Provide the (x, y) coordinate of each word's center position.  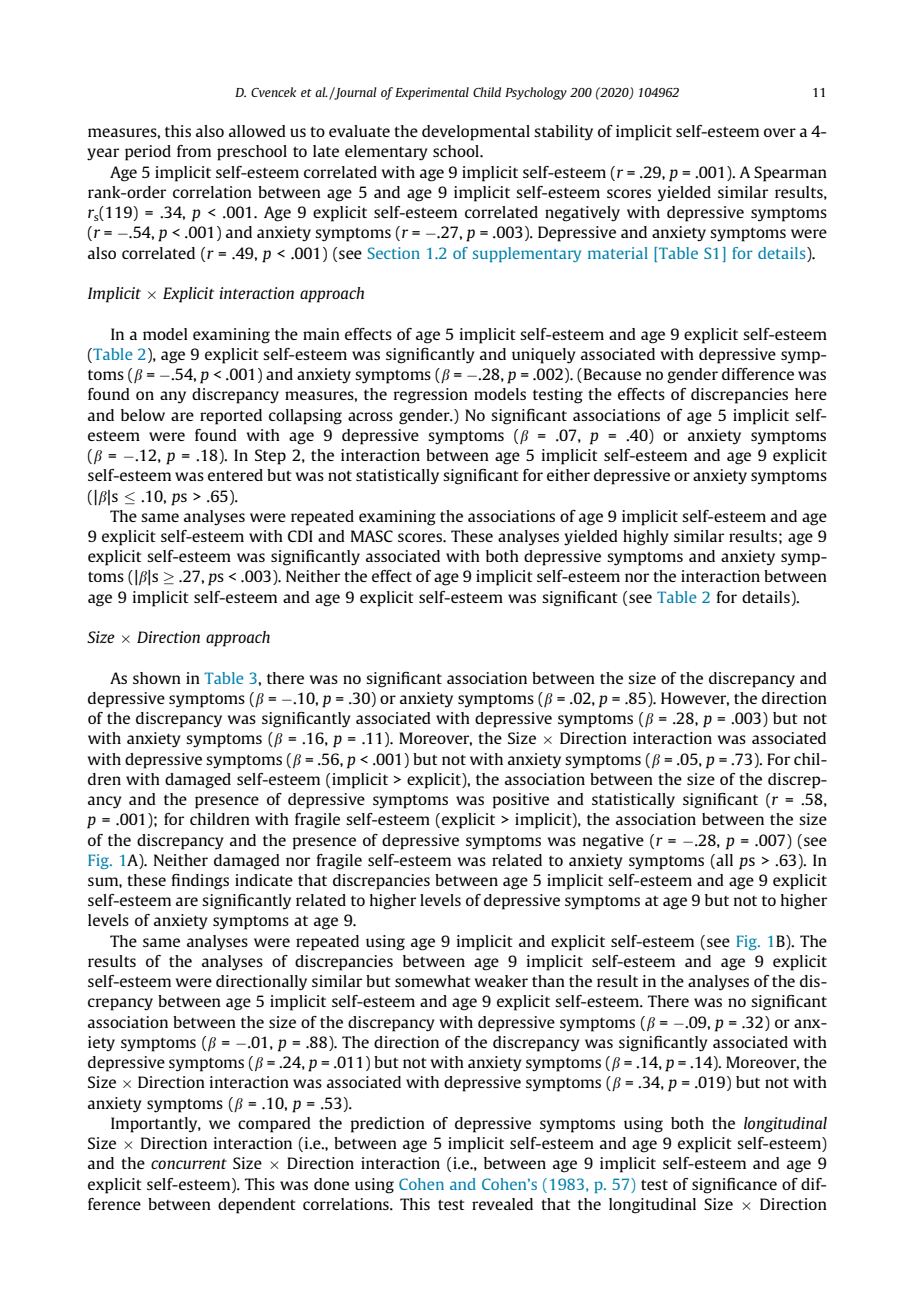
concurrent (189, 1164)
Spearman (790, 174)
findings (200, 882)
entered (235, 475)
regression (431, 396)
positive (521, 801)
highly (646, 538)
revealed (502, 1204)
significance (734, 1186)
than (548, 981)
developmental (476, 133)
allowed (257, 131)
